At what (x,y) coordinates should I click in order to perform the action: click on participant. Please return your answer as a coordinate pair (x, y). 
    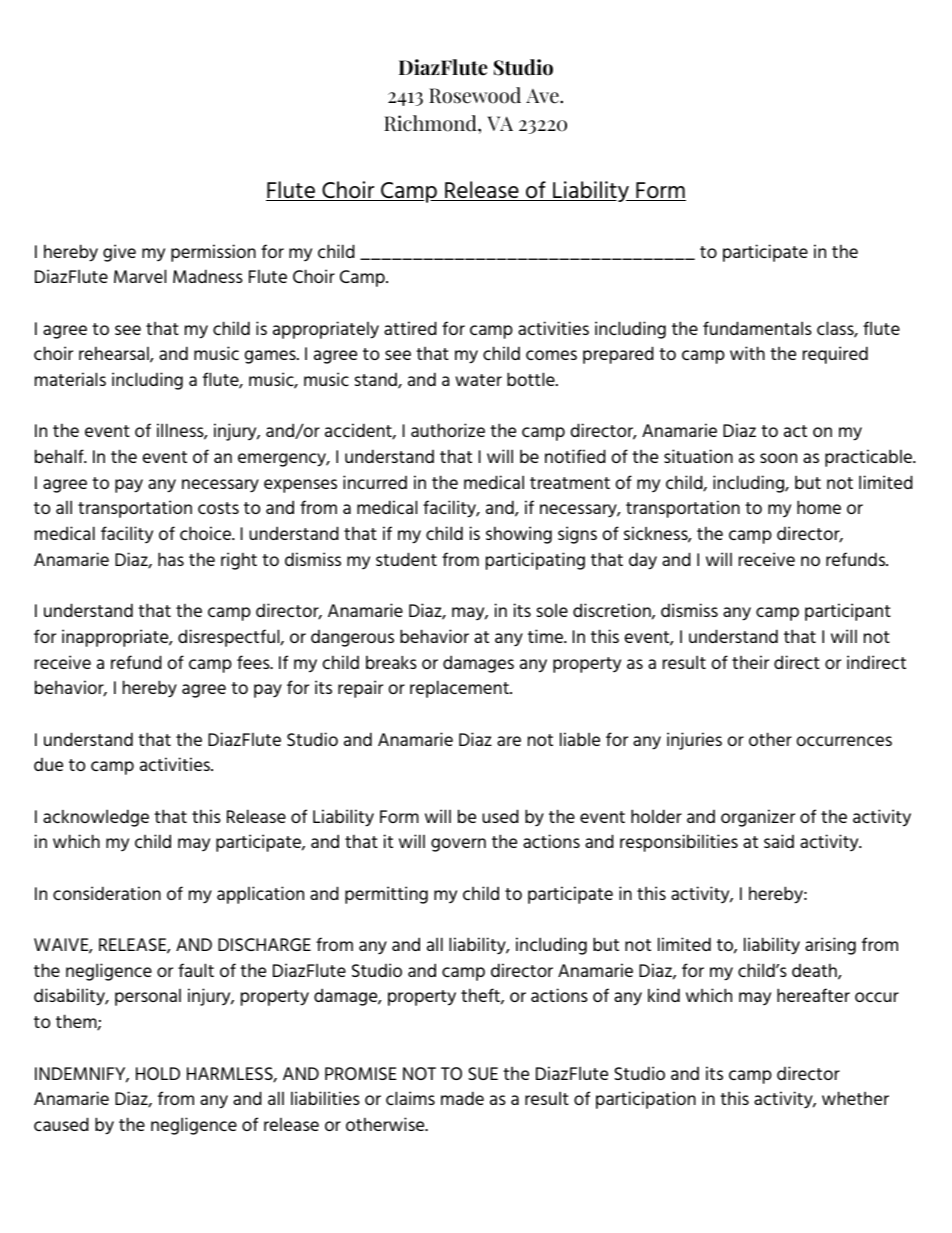
    Looking at the image, I should click on (848, 612).
